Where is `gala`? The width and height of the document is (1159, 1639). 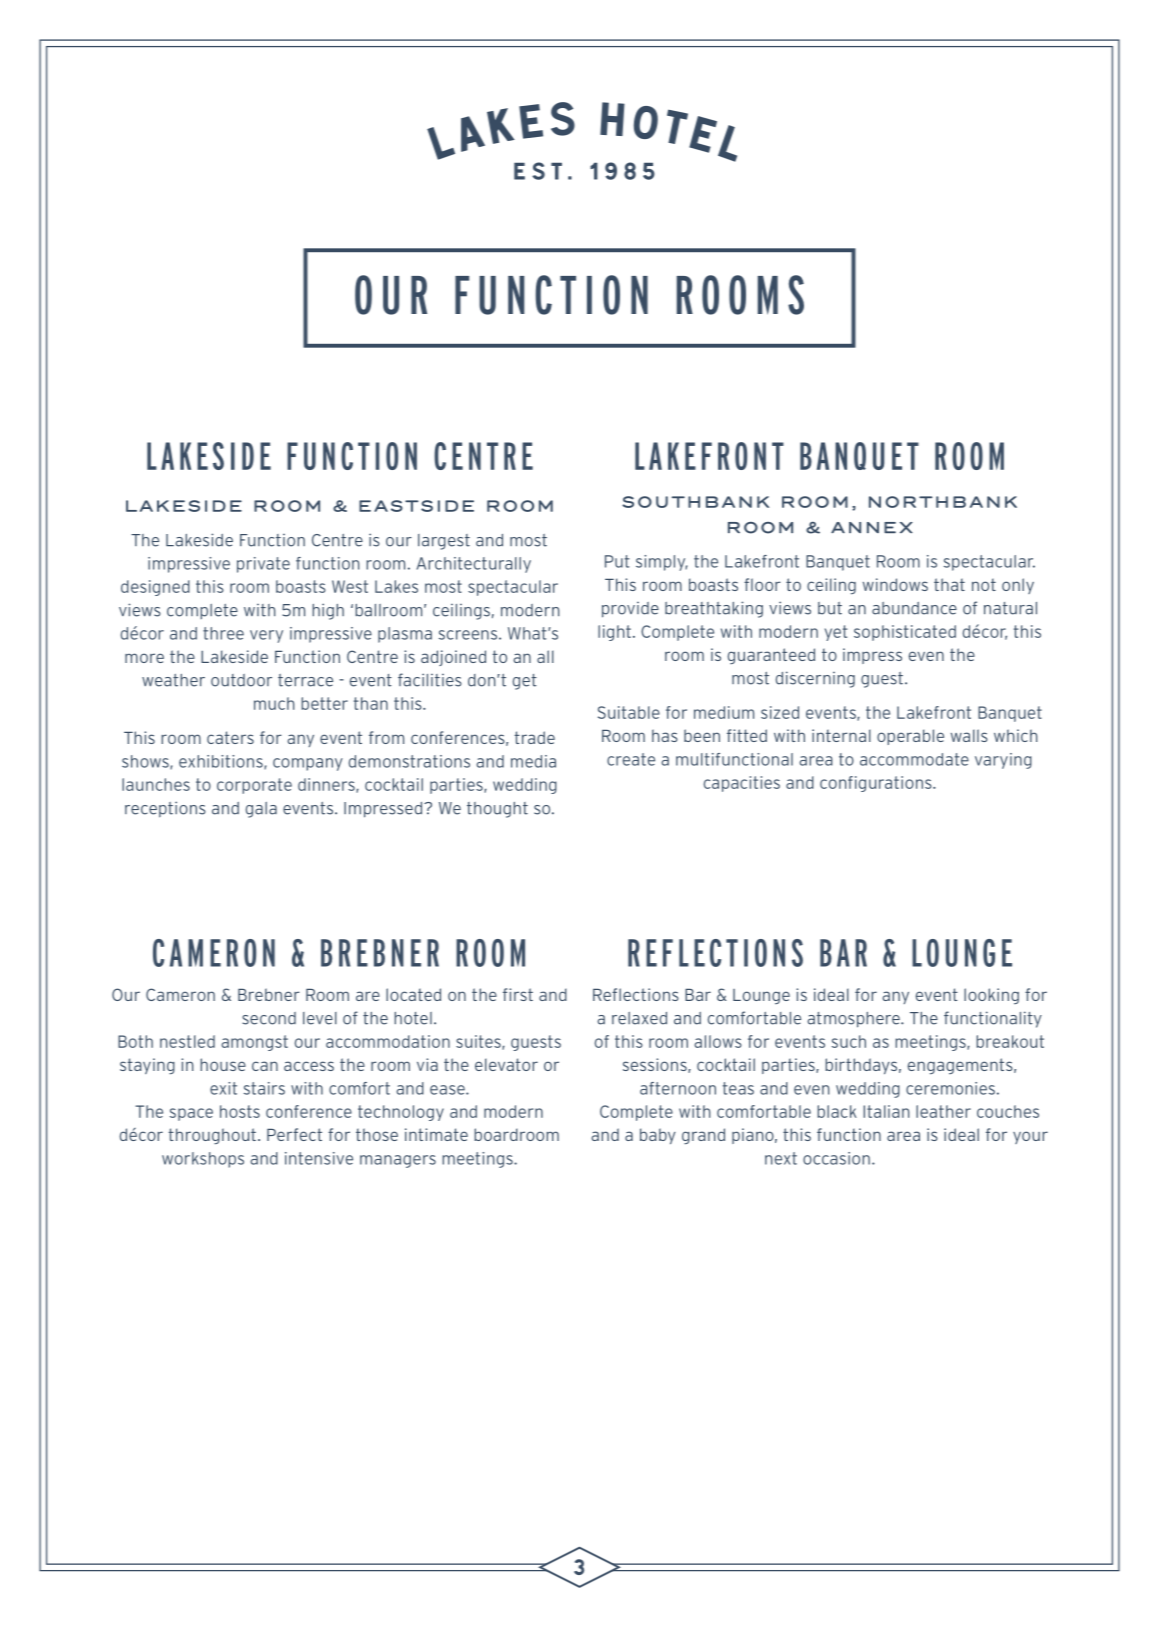 gala is located at coordinates (261, 810).
